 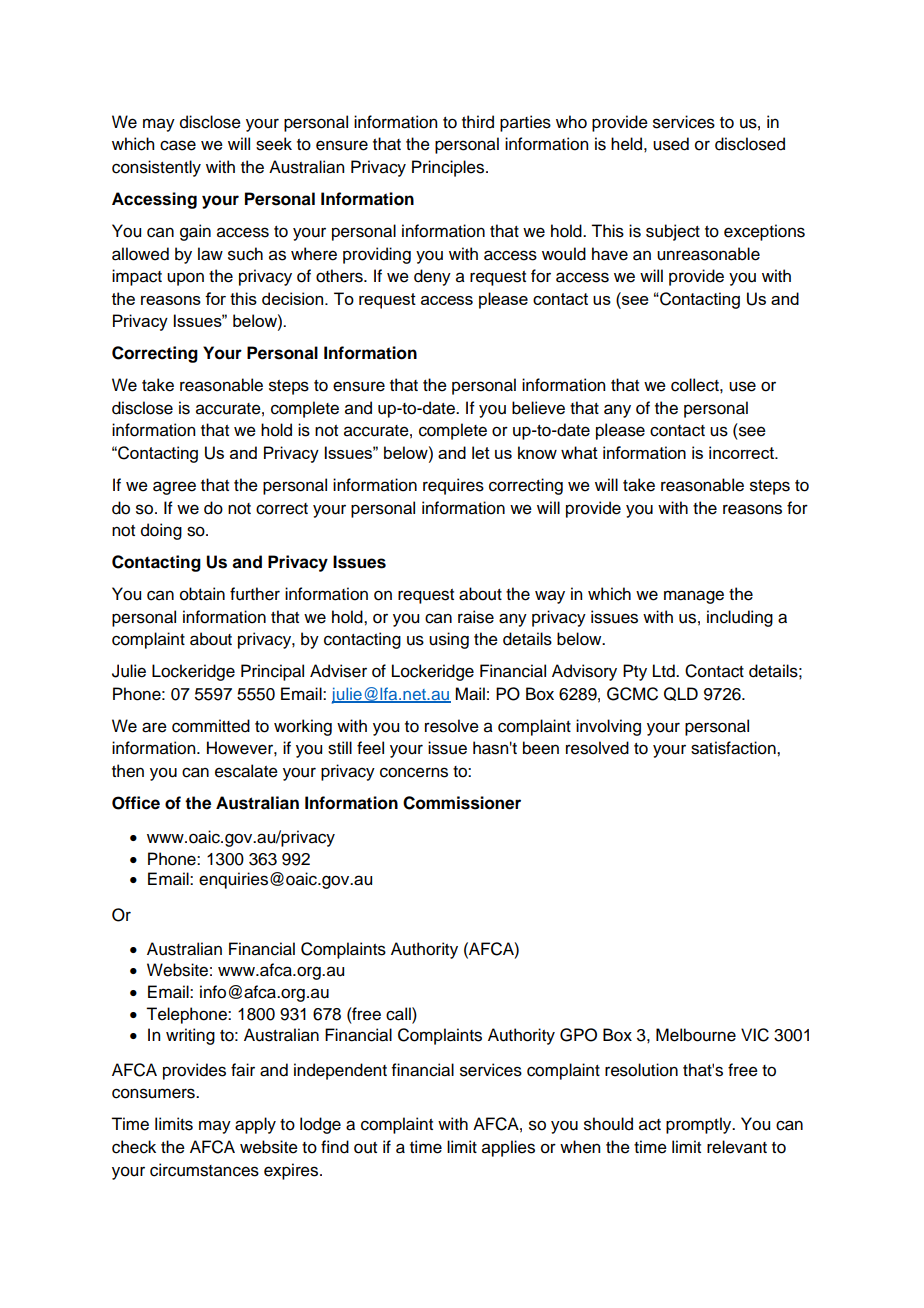 What do you see at coordinates (538, 408) in the screenshot?
I see `believe` at bounding box center [538, 408].
